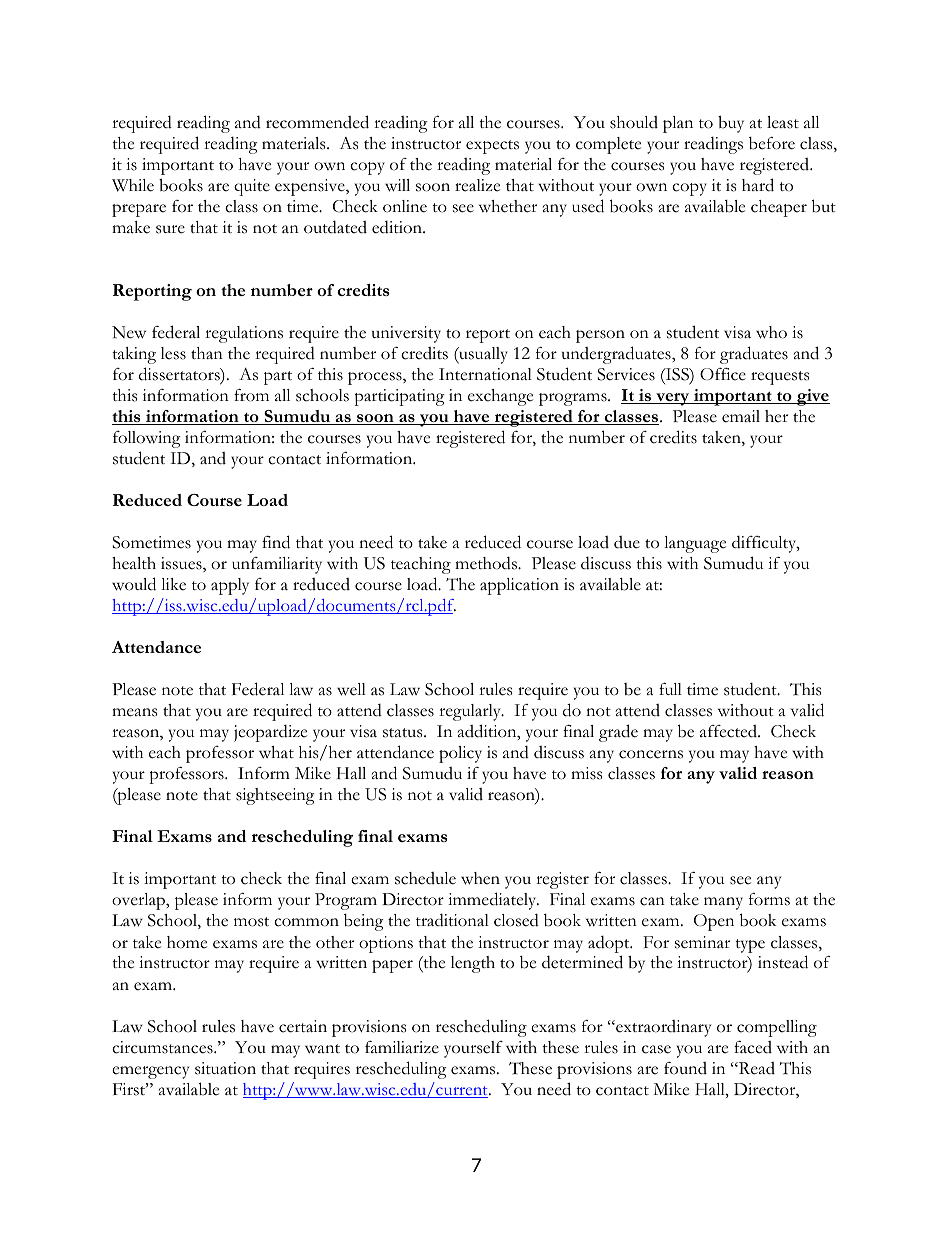  What do you see at coordinates (741, 416) in the screenshot?
I see `email` at bounding box center [741, 416].
